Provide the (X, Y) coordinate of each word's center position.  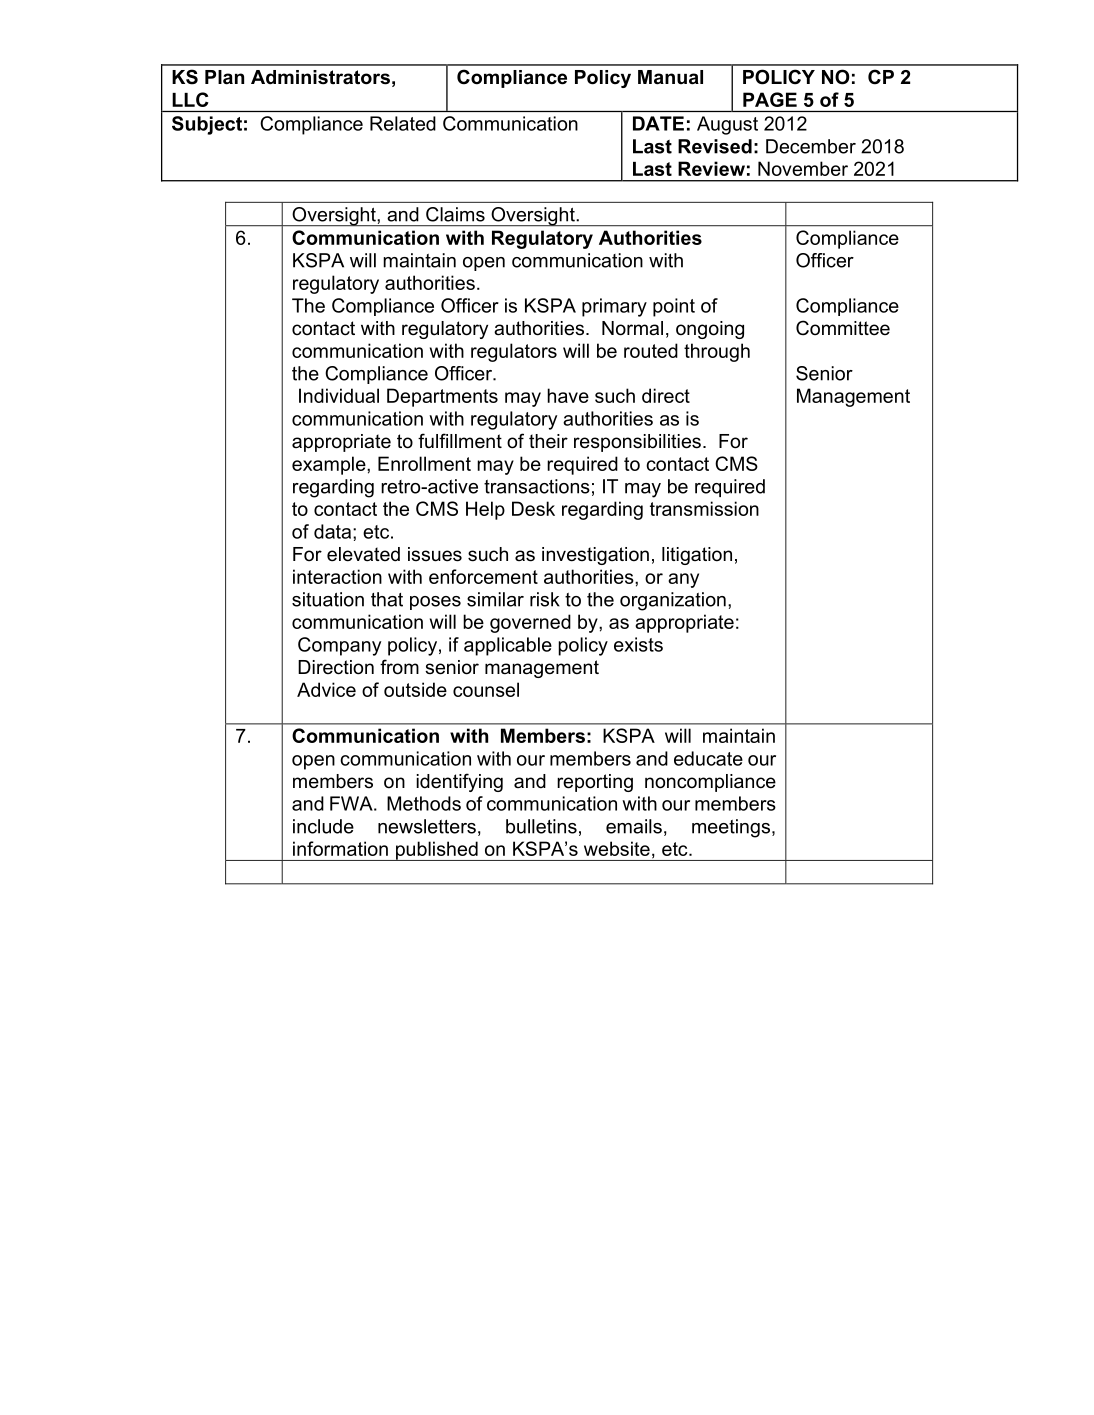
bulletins (541, 826)
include (323, 826)
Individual (339, 395)
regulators (514, 352)
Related (403, 123)
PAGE (770, 99)
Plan (224, 77)
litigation (697, 556)
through (717, 352)
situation (328, 599)
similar (495, 599)
